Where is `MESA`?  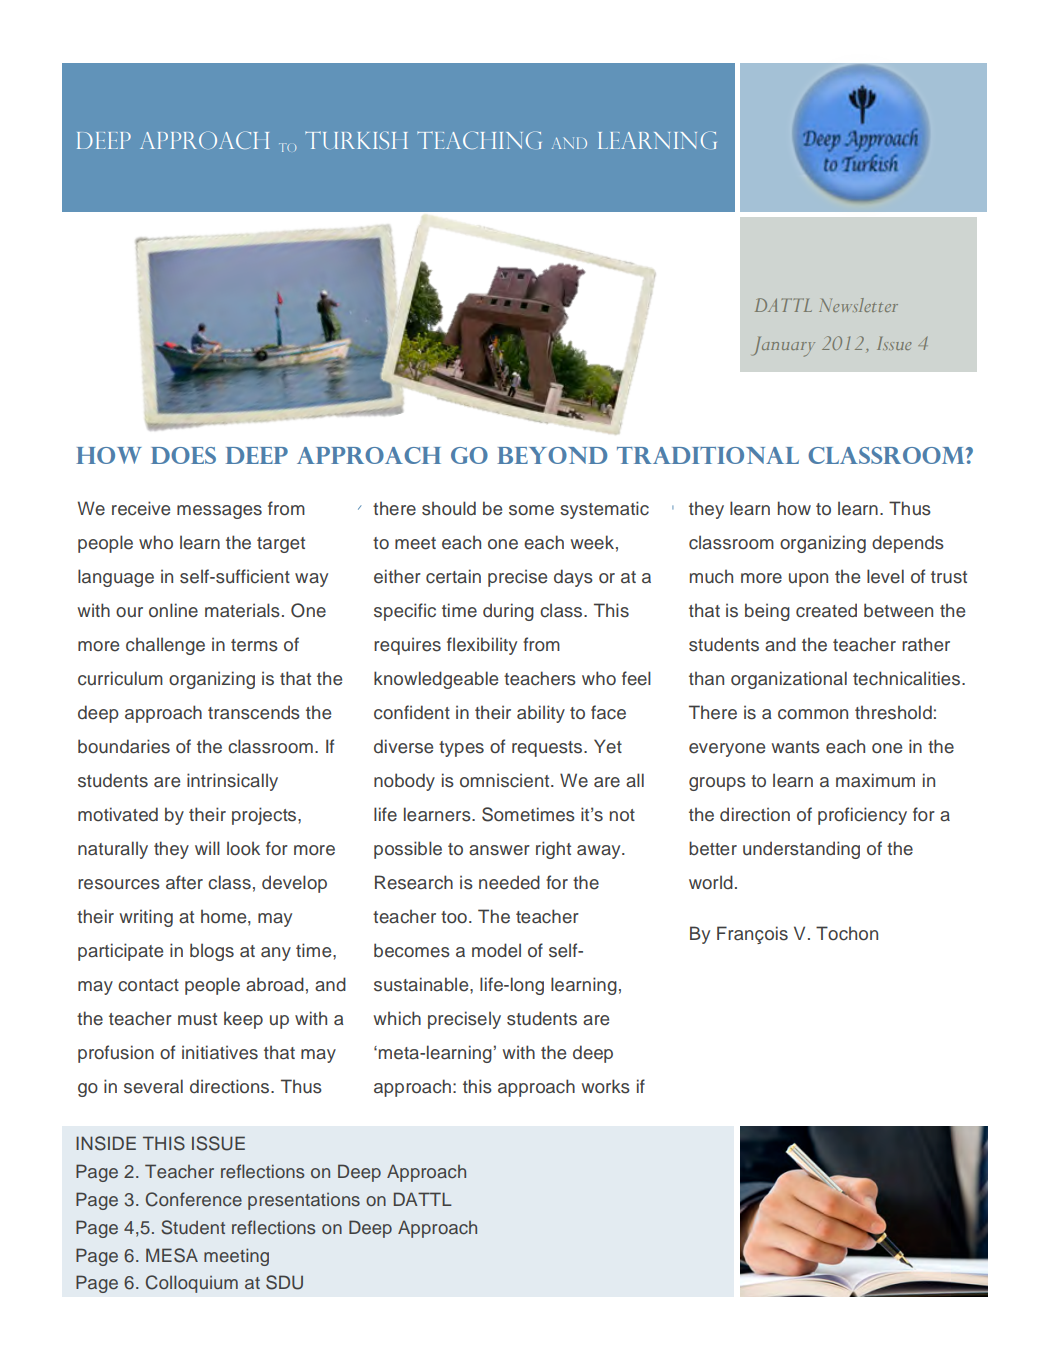 MESA is located at coordinates (172, 1255).
